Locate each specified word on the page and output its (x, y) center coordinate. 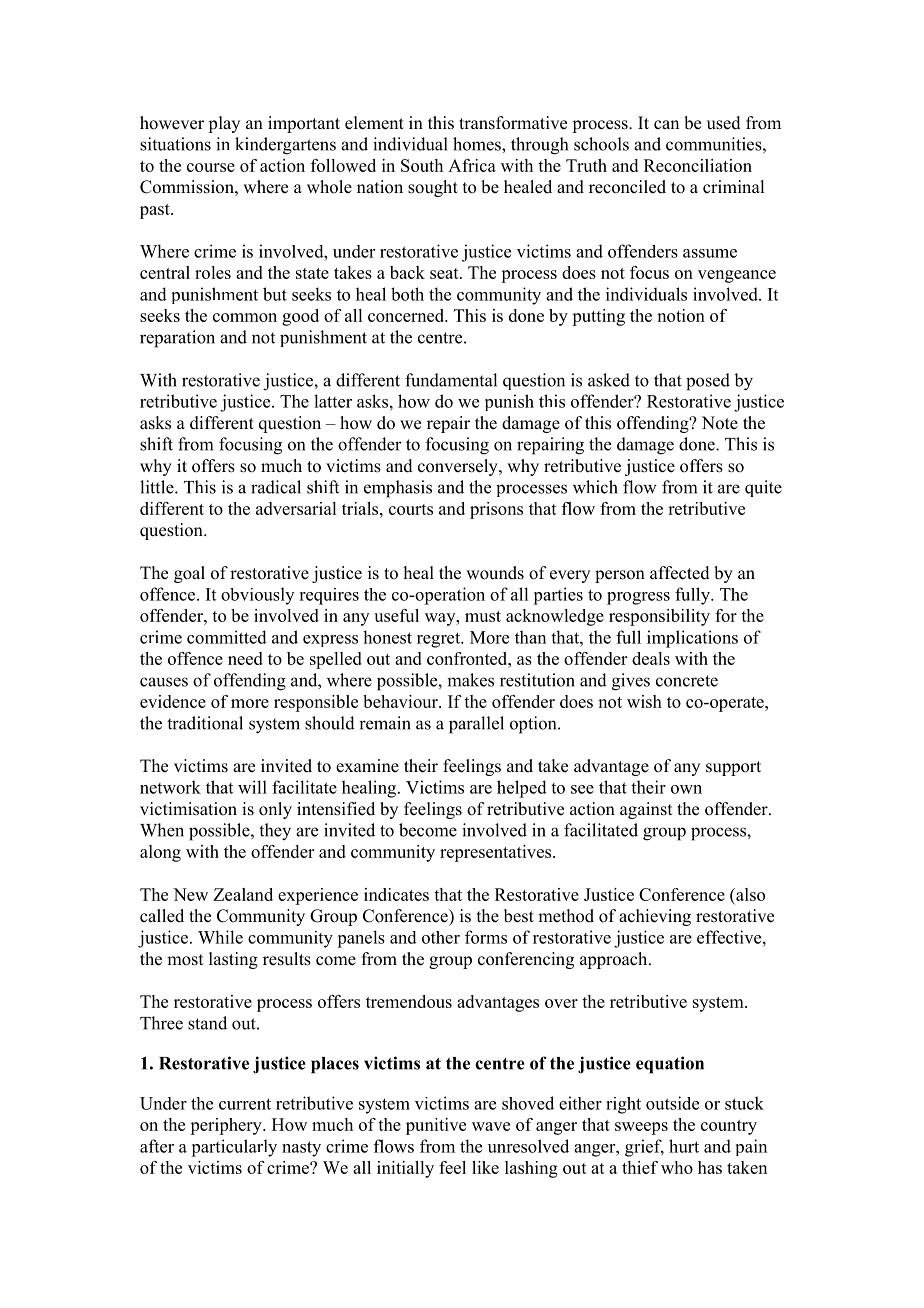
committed (227, 637)
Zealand (243, 894)
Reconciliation (698, 165)
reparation (177, 339)
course (211, 167)
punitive (436, 1126)
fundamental (451, 380)
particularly (234, 1148)
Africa (472, 165)
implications (692, 639)
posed (708, 382)
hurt (684, 1146)
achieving (655, 917)
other (441, 937)
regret (440, 640)
